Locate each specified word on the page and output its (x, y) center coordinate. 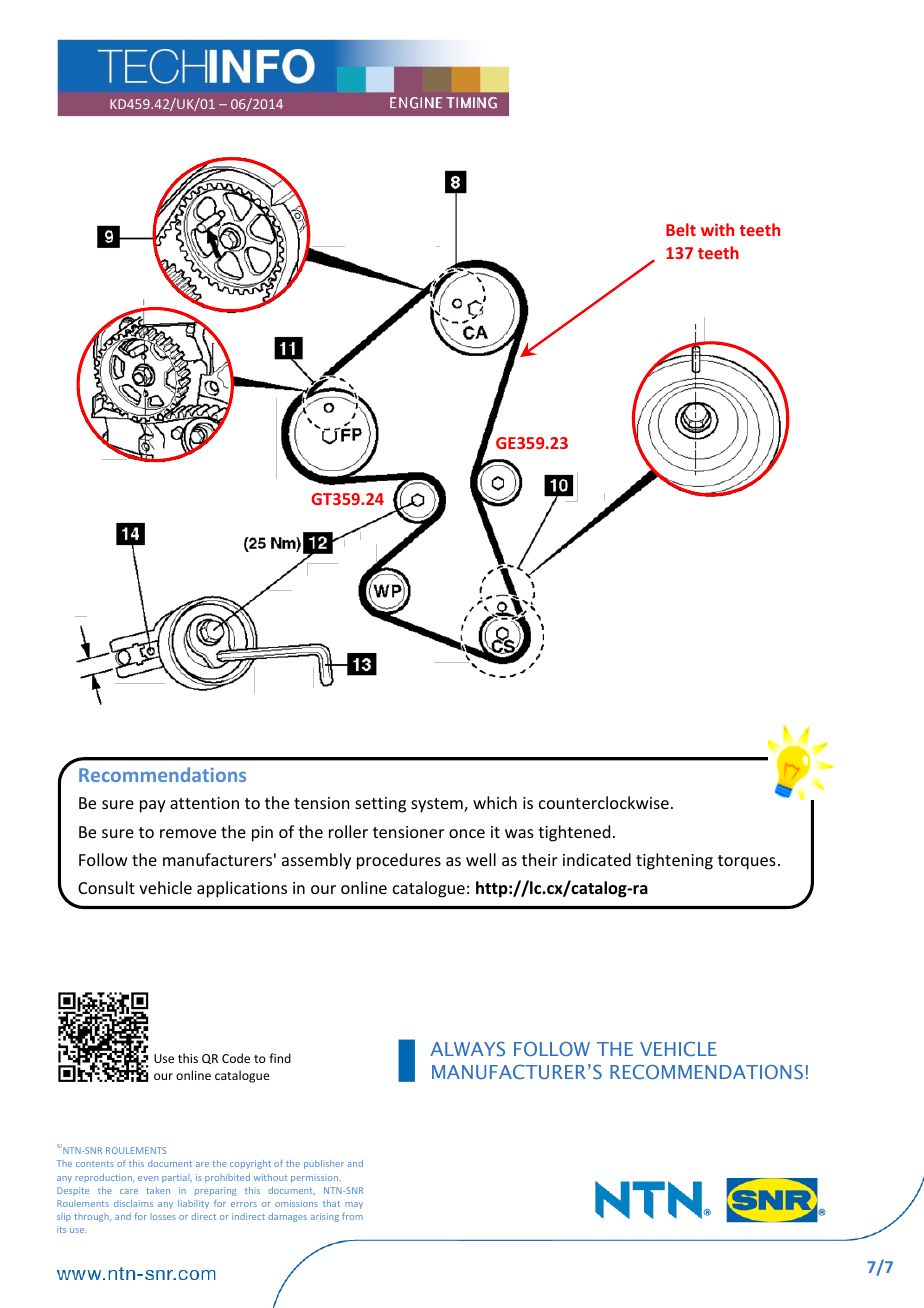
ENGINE (416, 103)
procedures (399, 861)
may (354, 1205)
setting (380, 805)
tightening (674, 861)
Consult (106, 887)
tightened (574, 833)
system (438, 805)
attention (204, 803)
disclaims (133, 1203)
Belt (681, 229)
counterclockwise (604, 802)
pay (153, 806)
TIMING (471, 103)
